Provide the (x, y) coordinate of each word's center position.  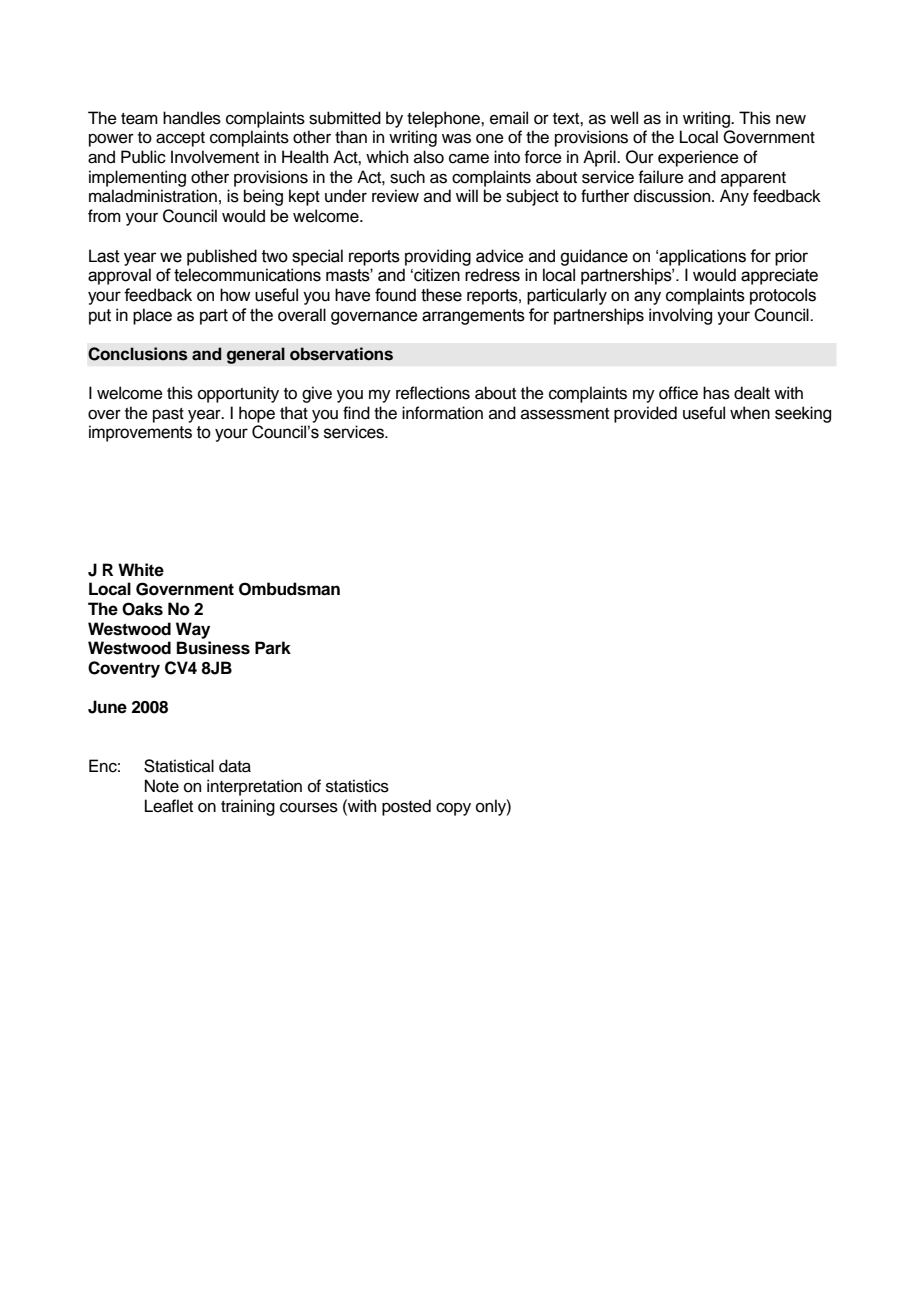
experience (698, 158)
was (456, 138)
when (750, 413)
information (442, 413)
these (441, 295)
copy (453, 809)
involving (680, 316)
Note (162, 786)
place (152, 316)
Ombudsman (289, 589)
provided (645, 414)
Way (193, 630)
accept (180, 139)
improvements (140, 433)
